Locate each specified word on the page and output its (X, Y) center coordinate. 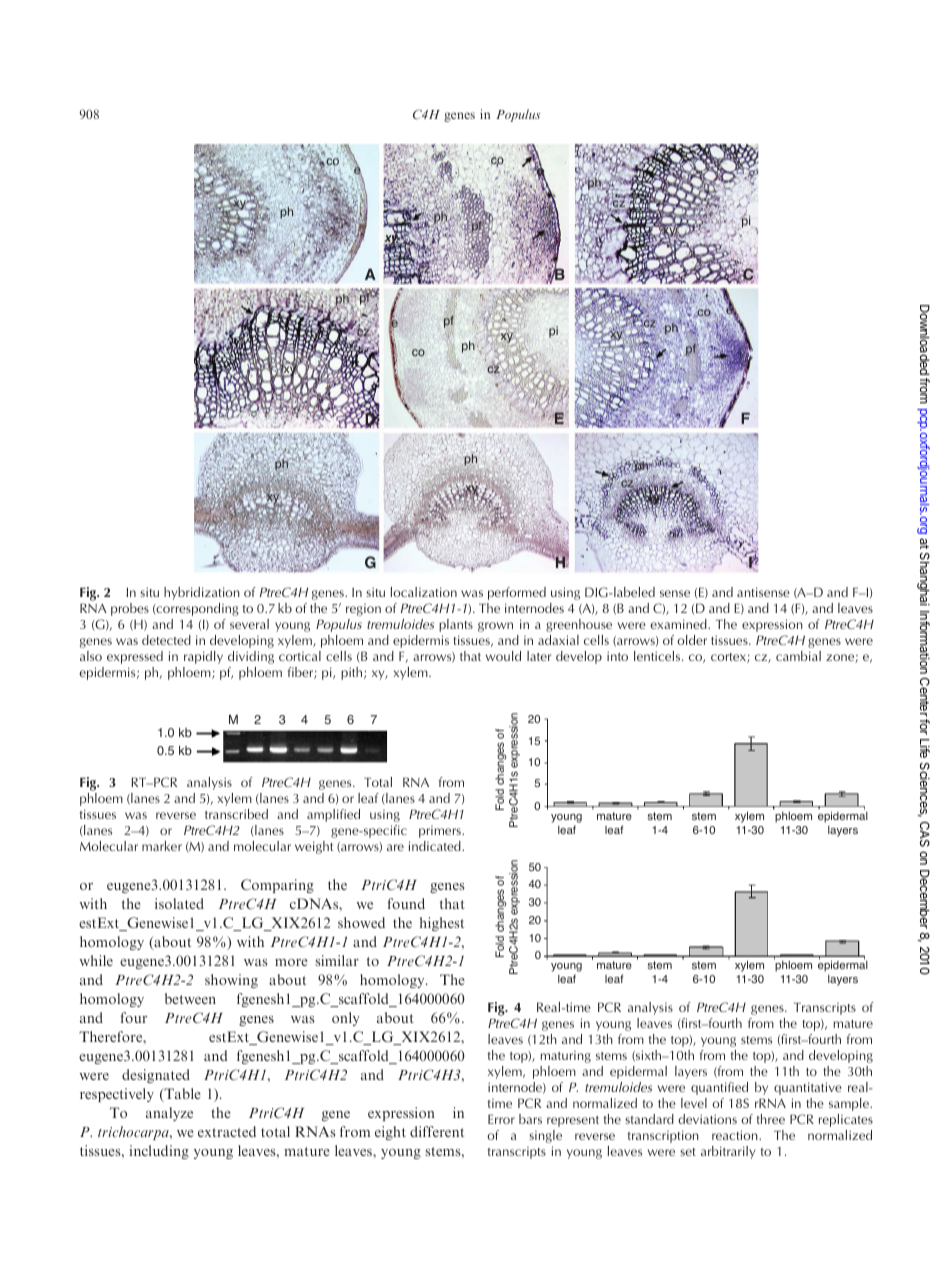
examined (679, 624)
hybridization (202, 593)
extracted (227, 1131)
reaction (736, 1135)
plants (456, 625)
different (437, 1131)
